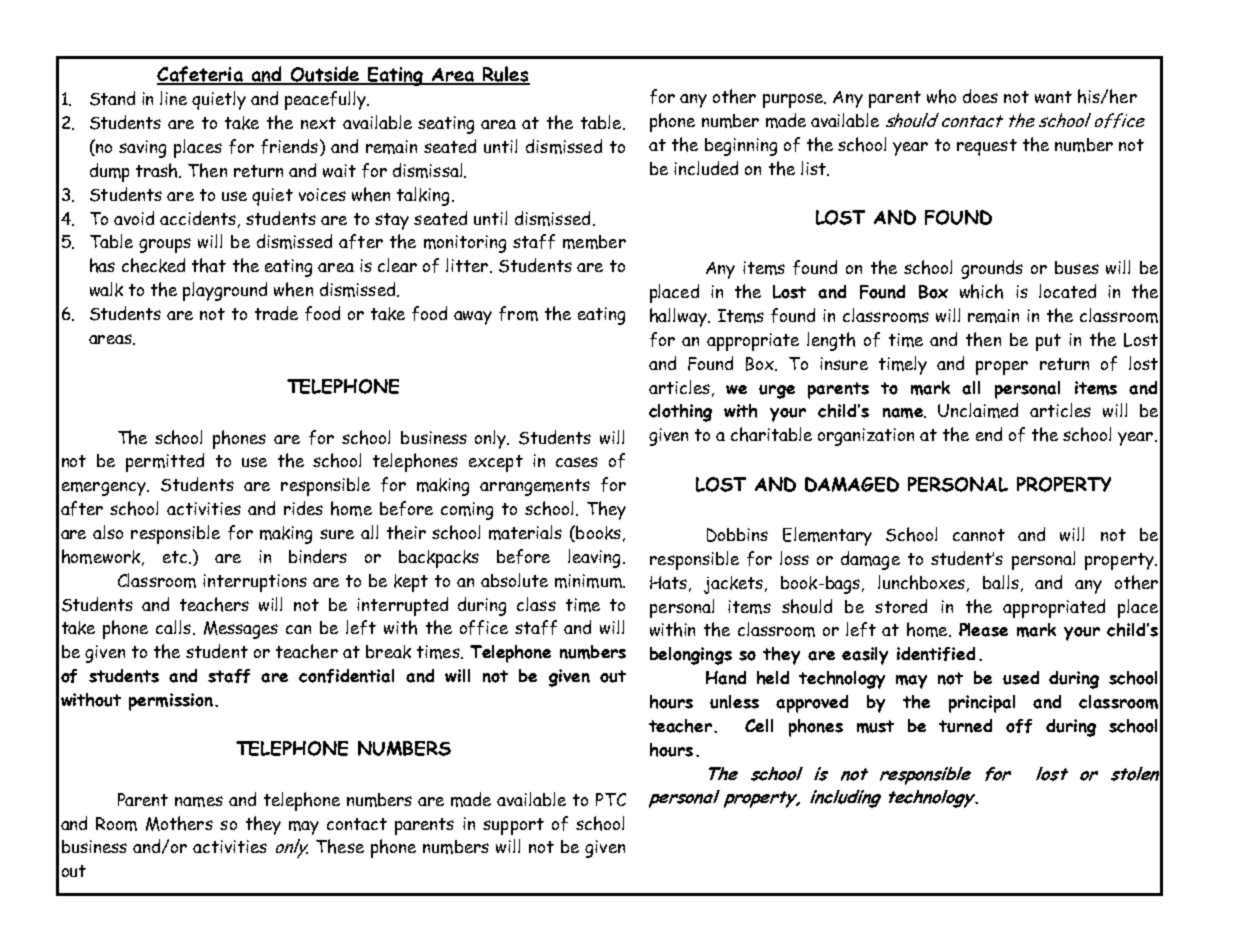 This screenshot has height=952, width=1233. What do you see at coordinates (965, 726) in the screenshot?
I see `turned` at bounding box center [965, 726].
